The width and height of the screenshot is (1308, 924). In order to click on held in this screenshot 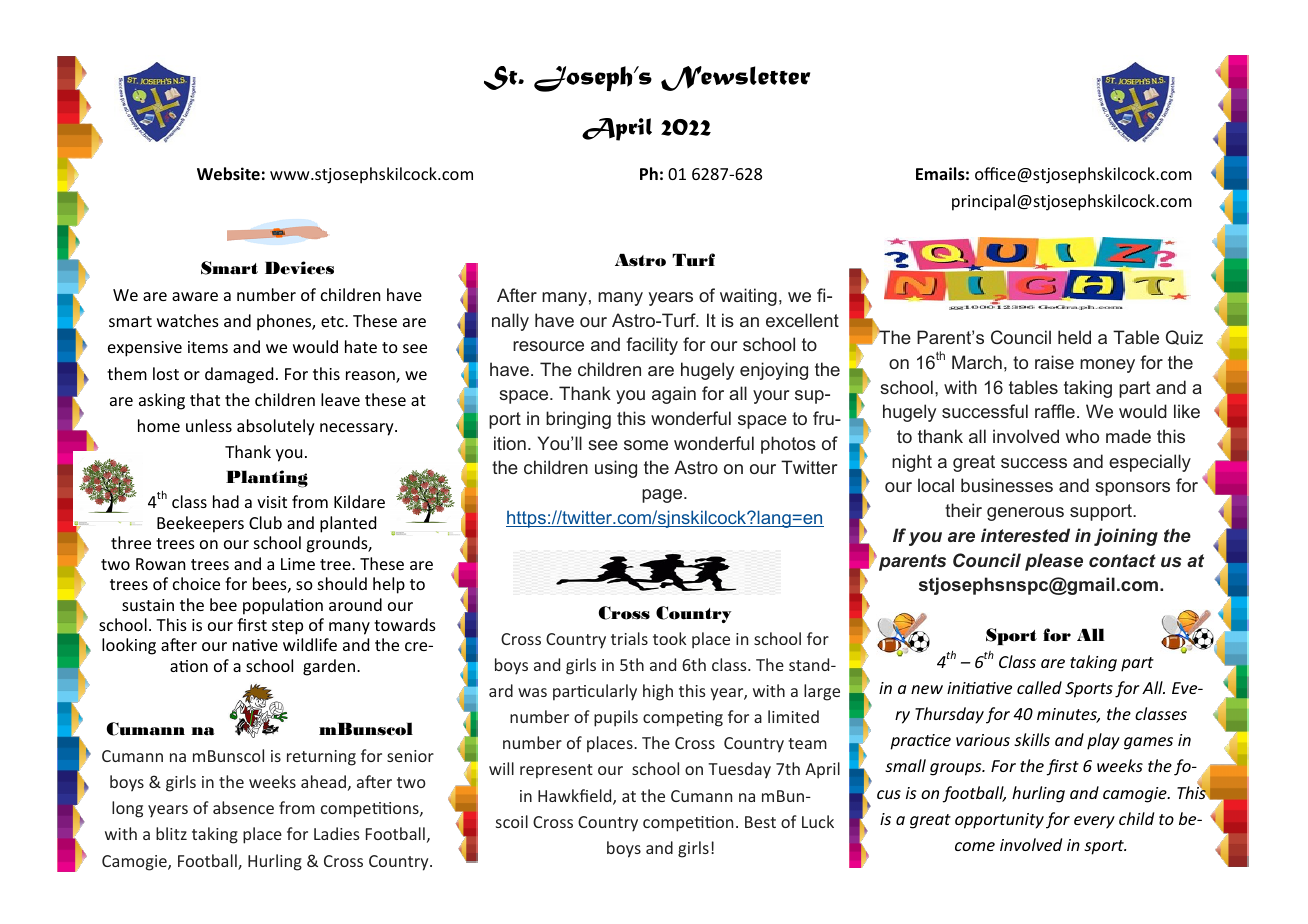, I will do `click(1074, 337)`.
